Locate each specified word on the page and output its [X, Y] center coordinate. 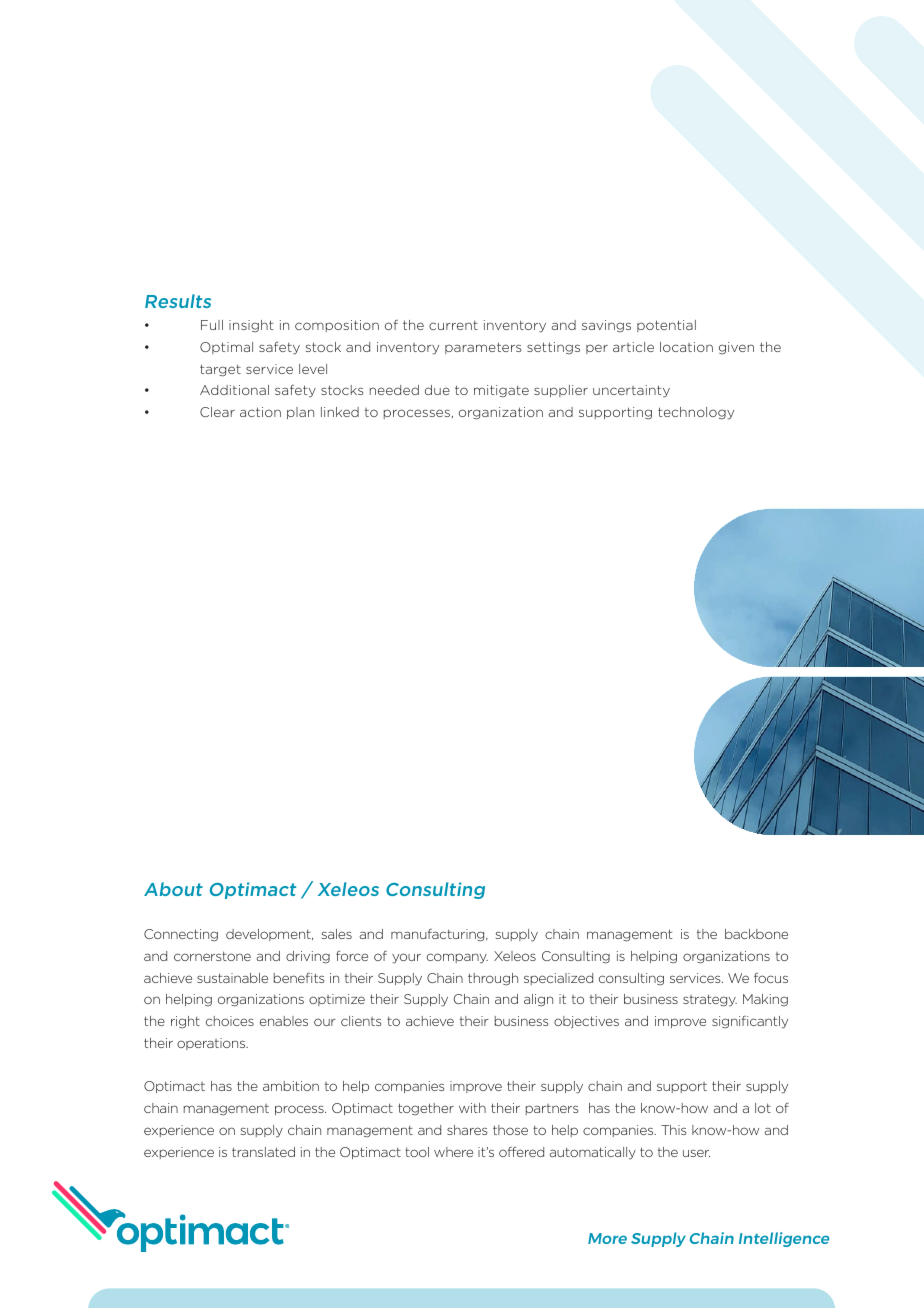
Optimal [226, 348]
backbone [756, 934]
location [686, 347]
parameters [483, 348]
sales [337, 934]
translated [263, 1152]
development [269, 935]
